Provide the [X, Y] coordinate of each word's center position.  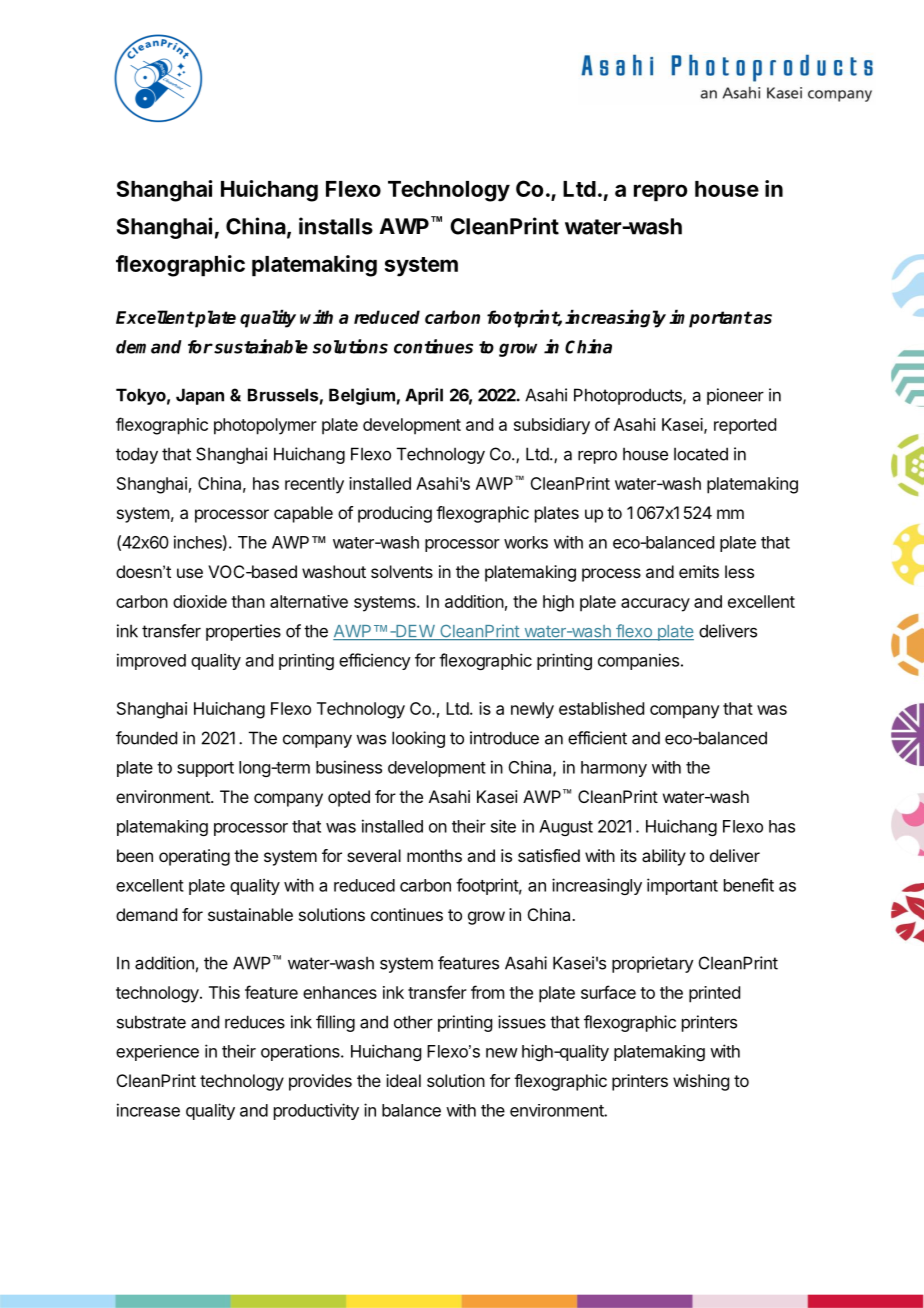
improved [151, 661]
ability [664, 857]
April [424, 396]
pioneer [735, 396]
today [137, 455]
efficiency [375, 661]
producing [395, 514]
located [701, 454]
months [434, 855]
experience [157, 1053]
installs [336, 226]
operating [194, 857]
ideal [403, 1080]
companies [638, 661]
